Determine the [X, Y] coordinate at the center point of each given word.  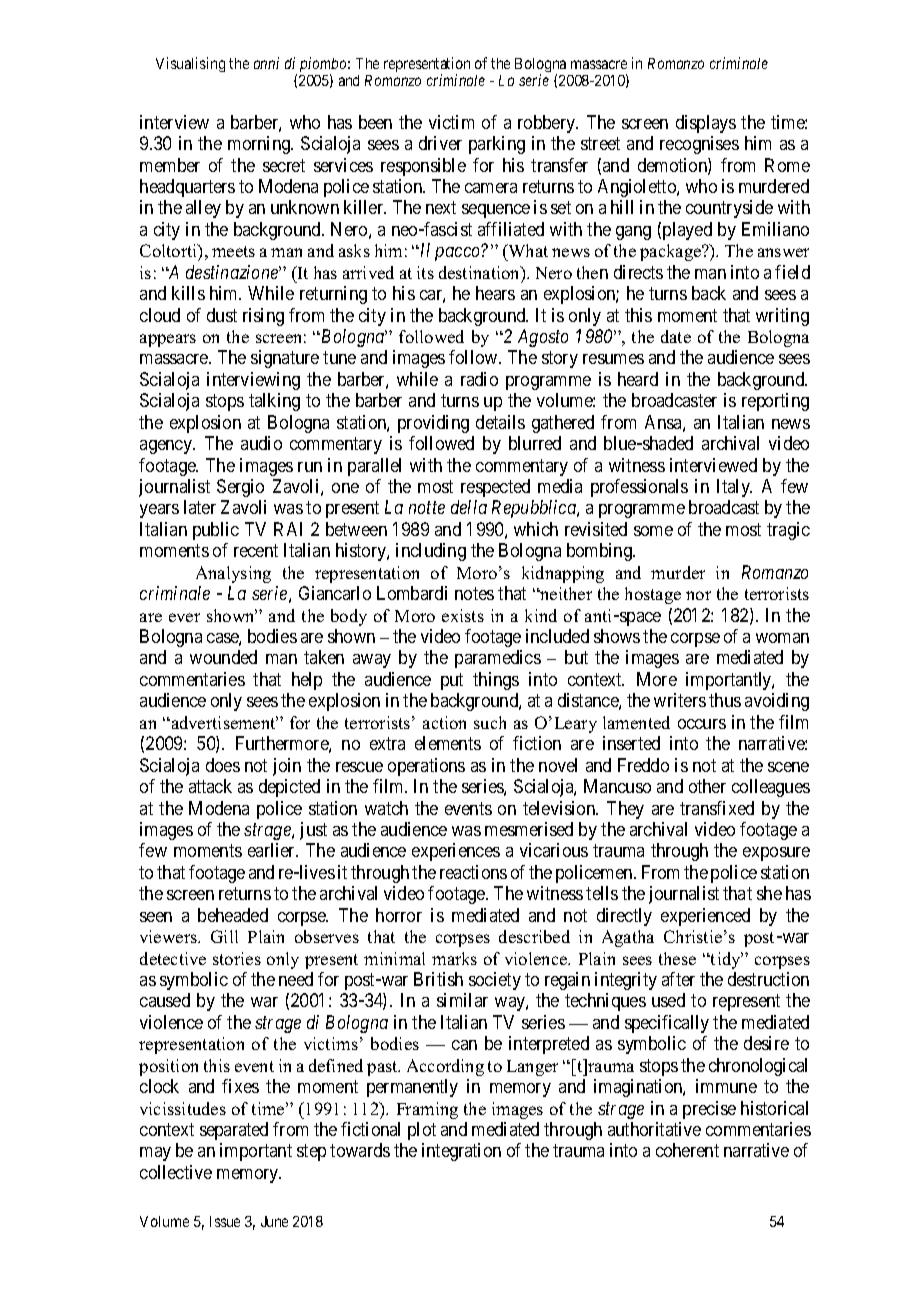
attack [210, 786]
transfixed [717, 808]
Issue [225, 1221]
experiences [456, 852]
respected [495, 488]
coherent [687, 1150]
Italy [734, 488]
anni [266, 63]
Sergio [240, 488]
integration [461, 1152]
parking [497, 145]
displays [706, 124]
